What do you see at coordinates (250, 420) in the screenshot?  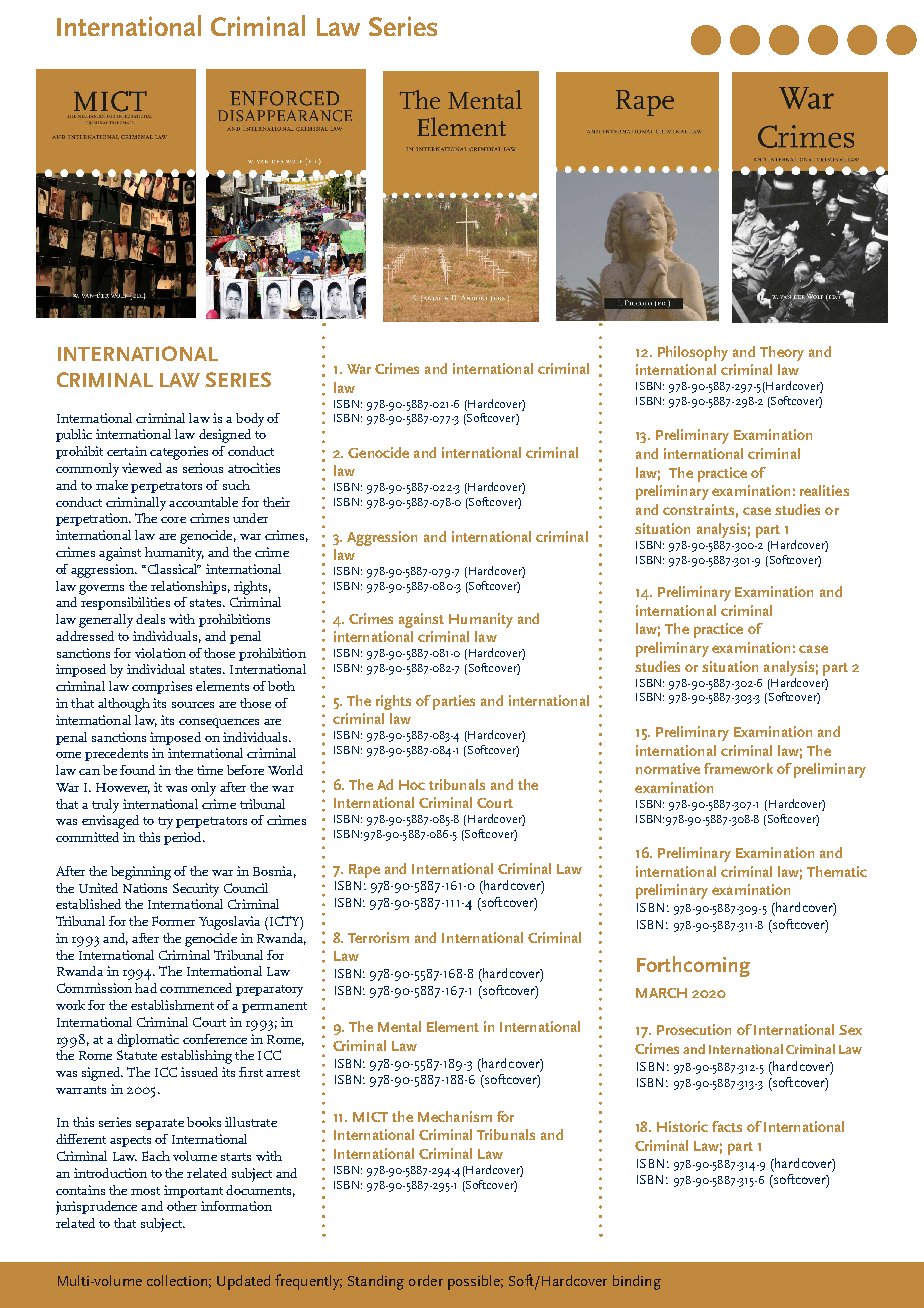 I see `body` at bounding box center [250, 420].
